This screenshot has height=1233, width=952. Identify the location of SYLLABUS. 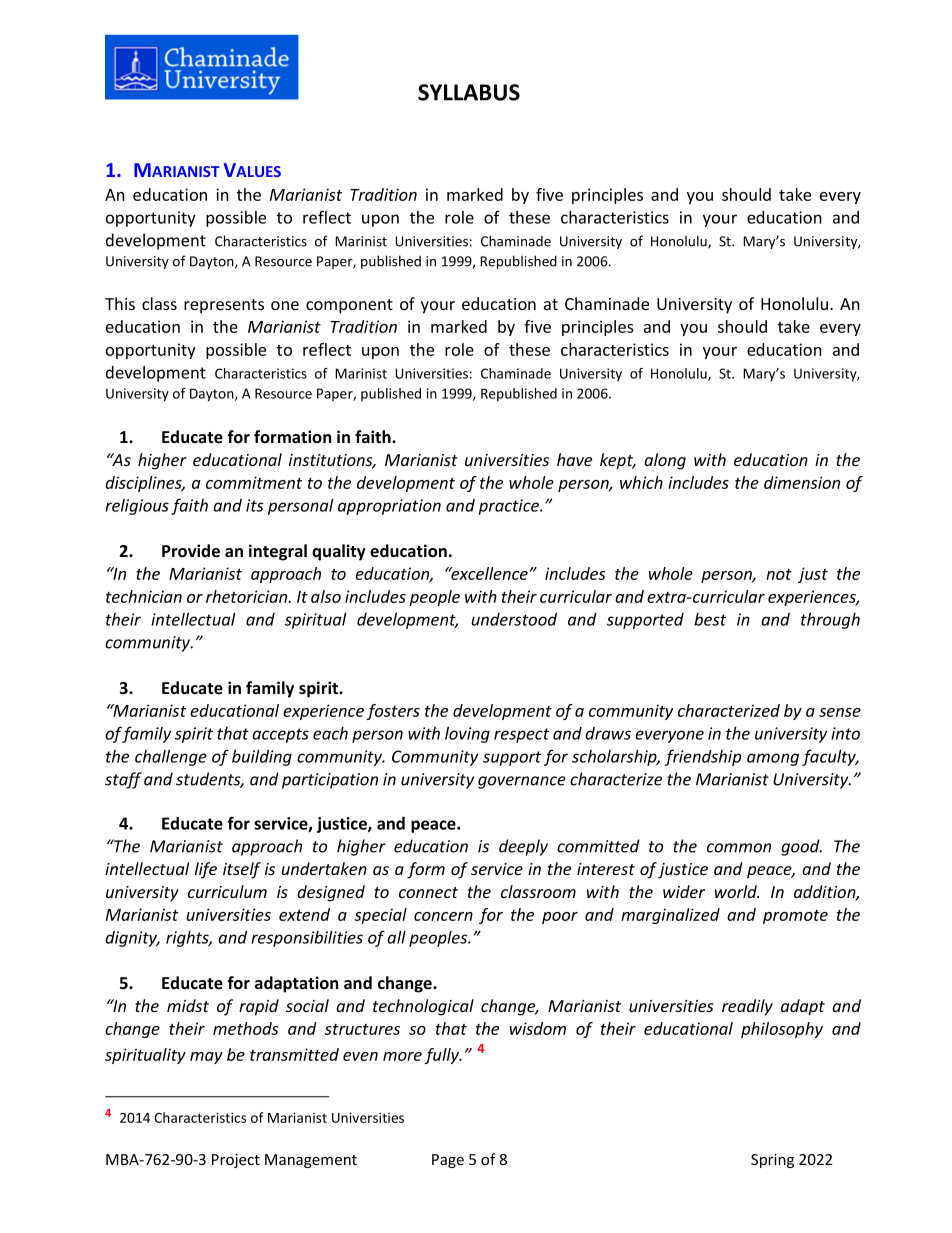
(469, 92).
